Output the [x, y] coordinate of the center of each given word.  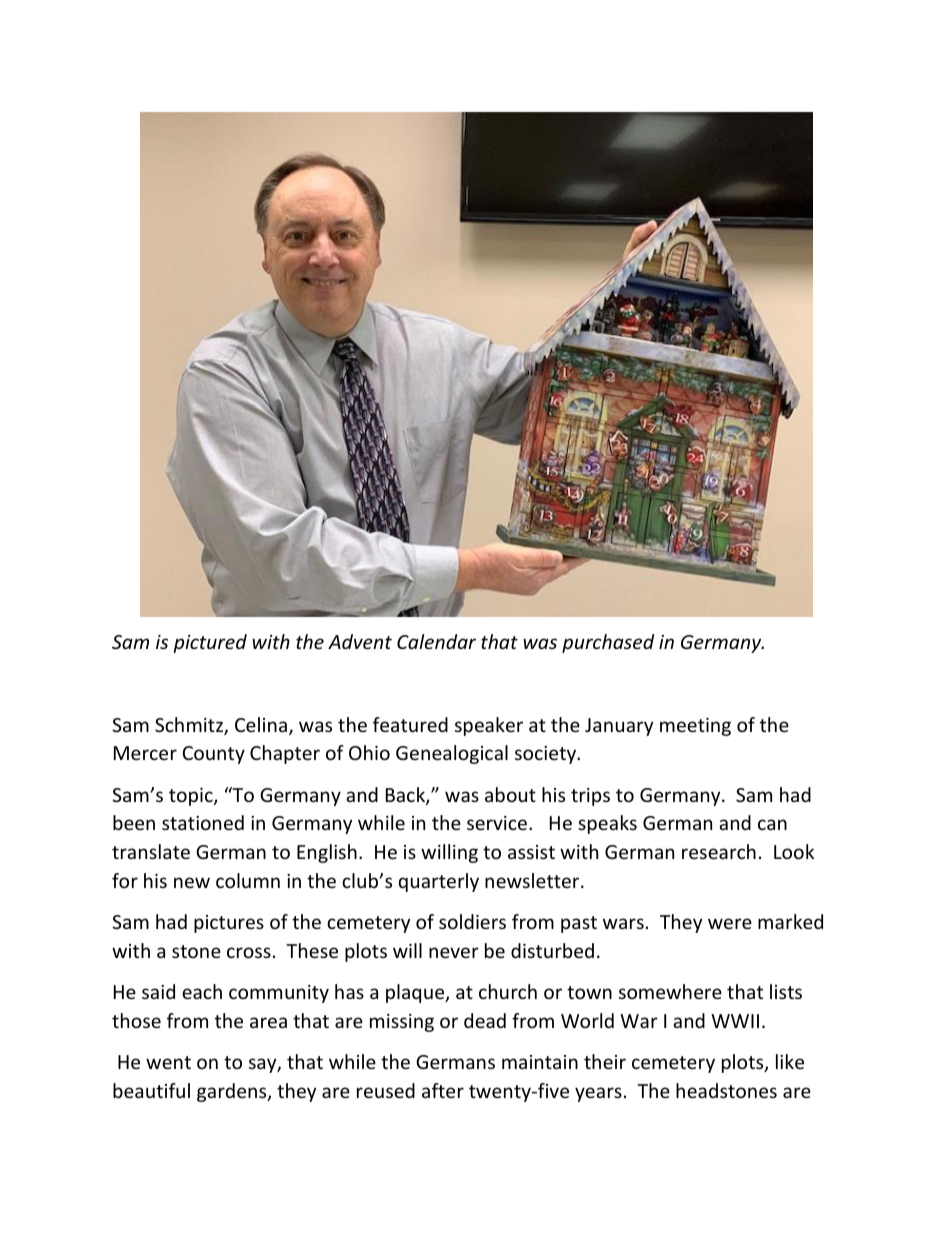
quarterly [439, 882]
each [202, 991]
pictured [210, 643]
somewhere [670, 991]
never [454, 952]
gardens [233, 1092]
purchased [608, 643]
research [719, 851]
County [214, 755]
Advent [360, 641]
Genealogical [452, 754]
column [248, 880]
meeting [695, 727]
